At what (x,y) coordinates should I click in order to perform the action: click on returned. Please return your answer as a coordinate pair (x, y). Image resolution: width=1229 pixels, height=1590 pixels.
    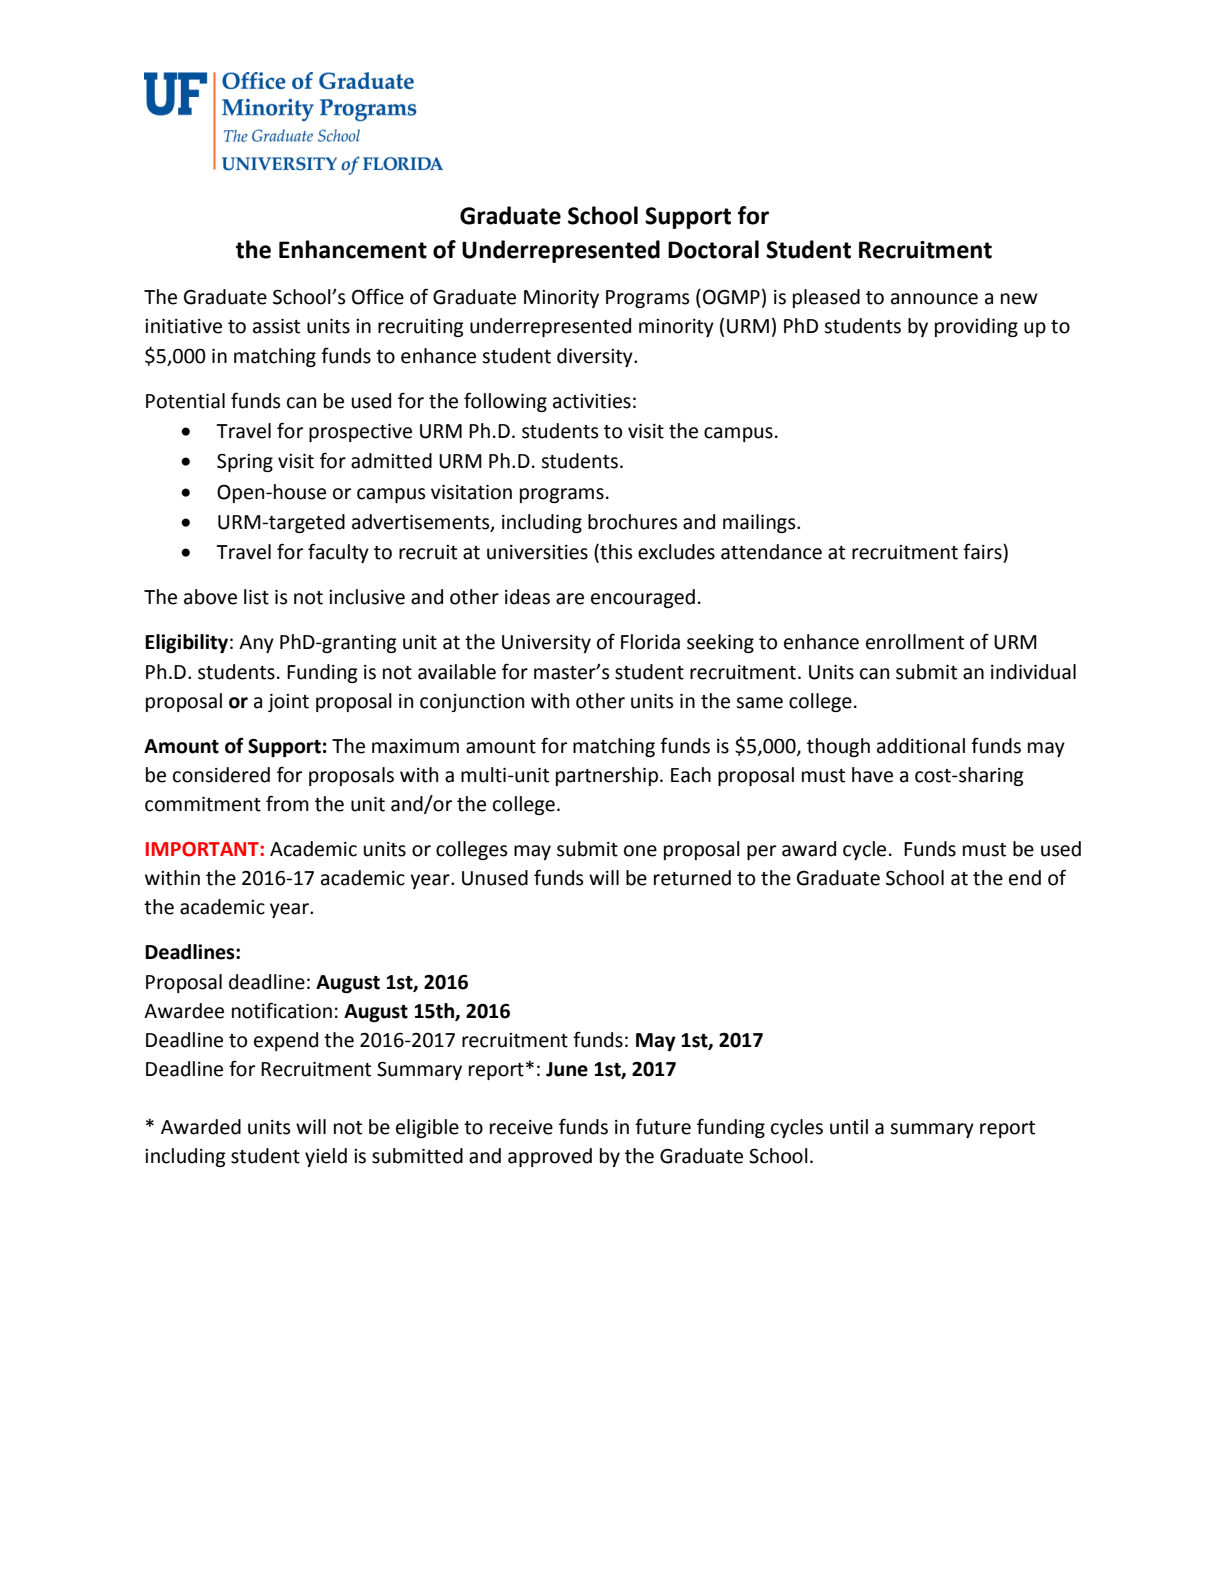
    Looking at the image, I should click on (692, 878).
